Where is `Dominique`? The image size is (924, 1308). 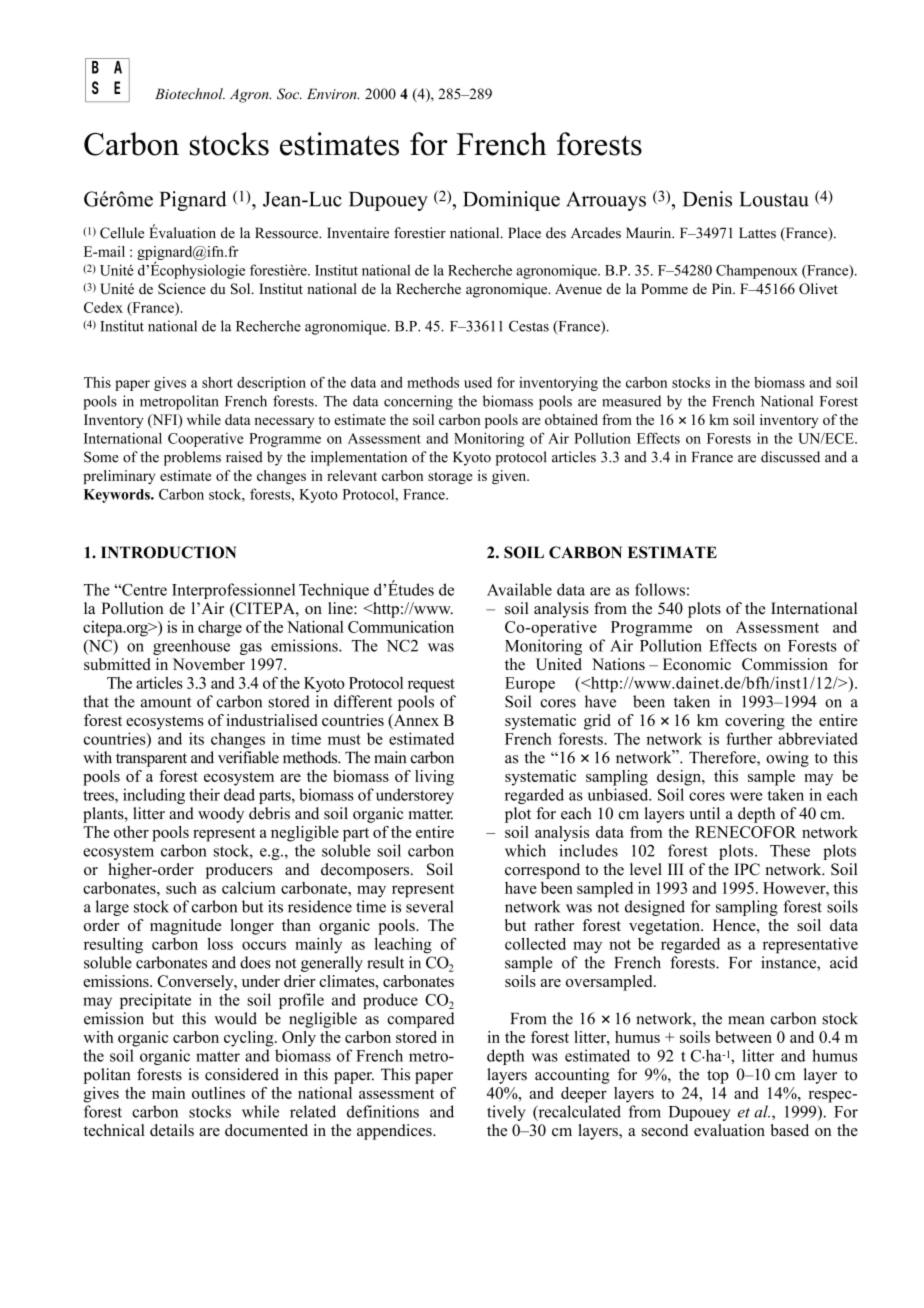
Dominique is located at coordinates (511, 201).
